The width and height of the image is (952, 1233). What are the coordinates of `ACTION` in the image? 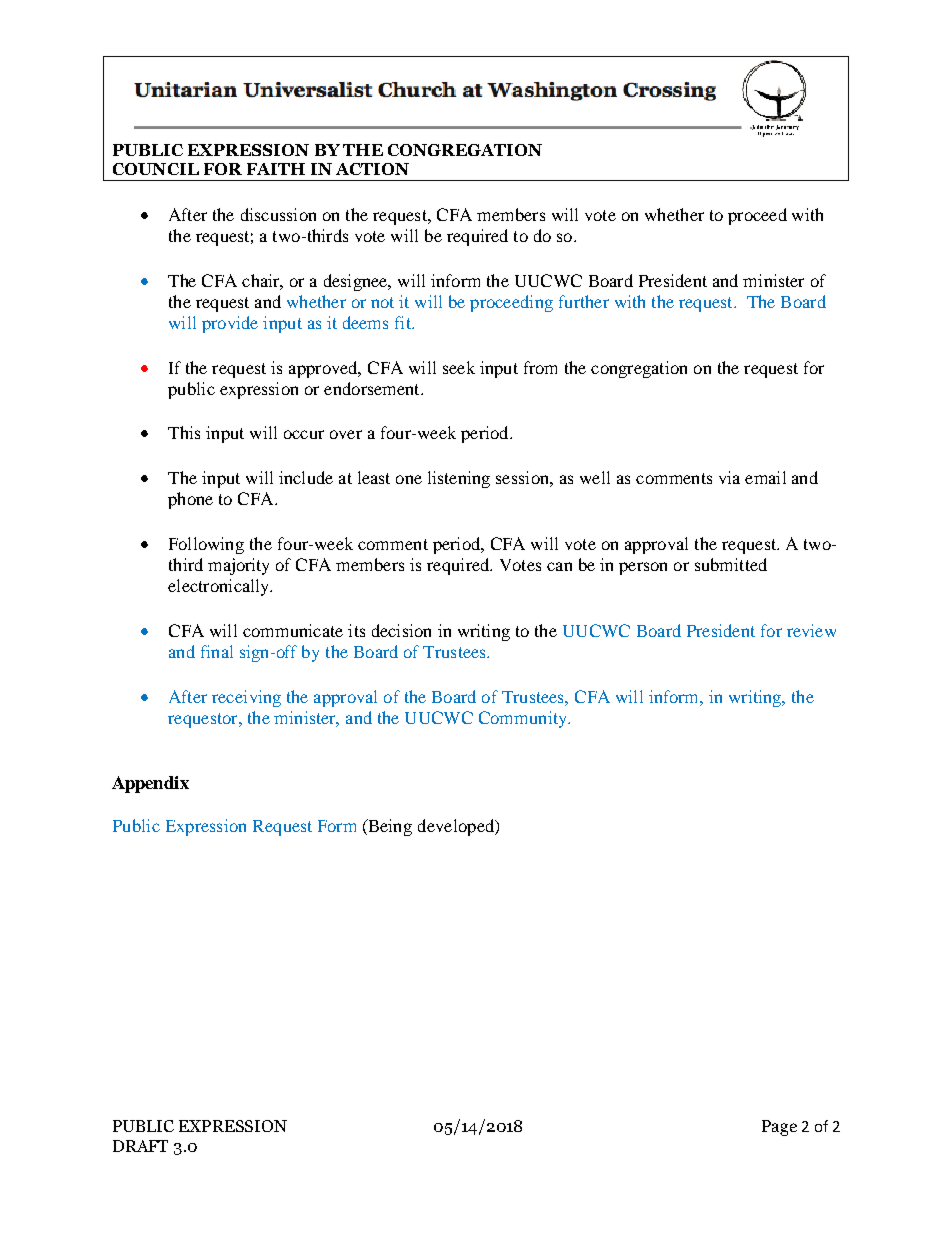 It's located at (372, 169).
